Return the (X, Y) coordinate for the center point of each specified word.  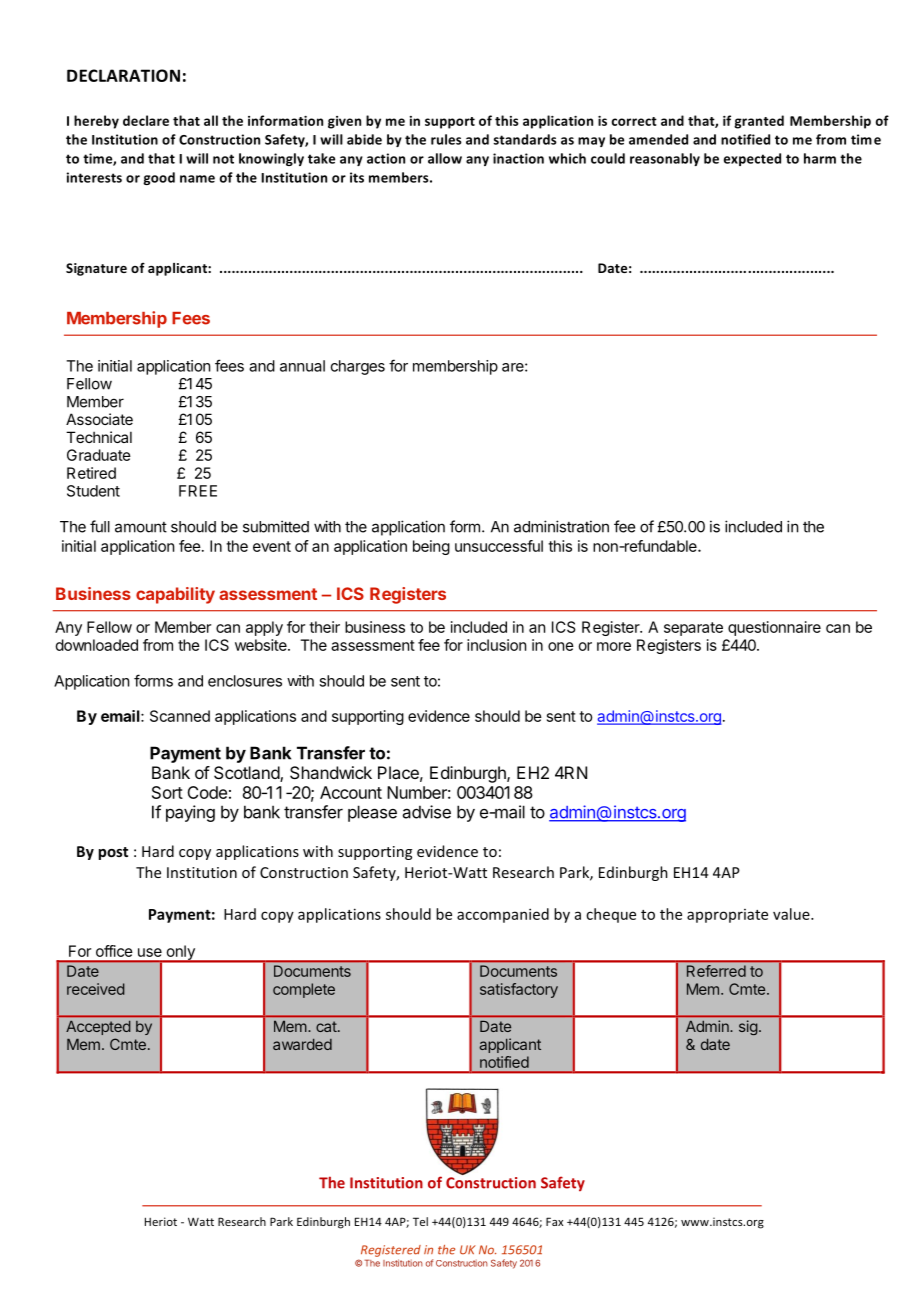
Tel (420, 1221)
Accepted (98, 1028)
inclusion (496, 645)
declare (146, 120)
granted (759, 122)
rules (446, 139)
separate (693, 629)
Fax (554, 1221)
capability (175, 595)
